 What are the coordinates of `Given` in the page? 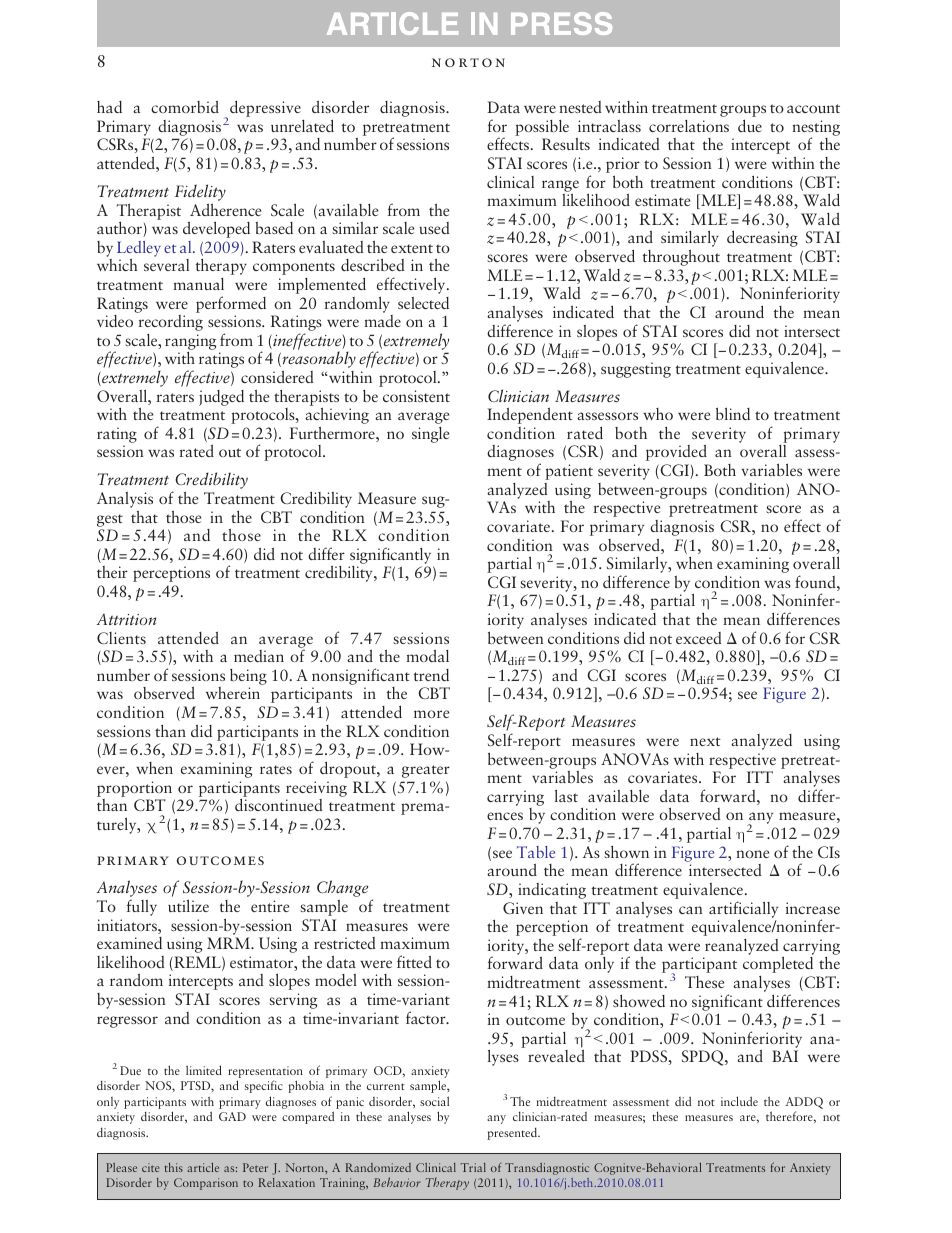 It's located at (523, 908).
